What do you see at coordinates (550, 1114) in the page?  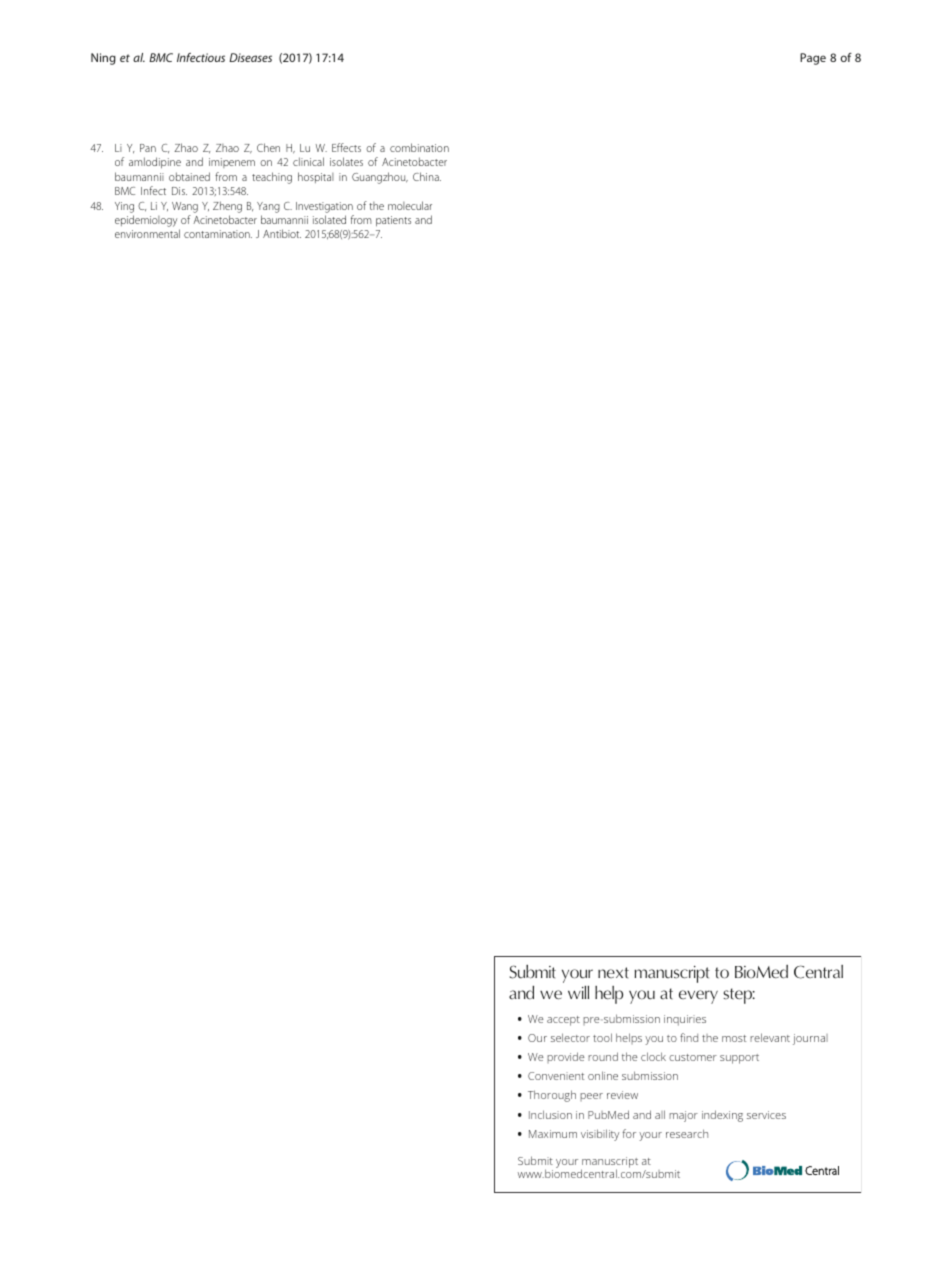 I see `Inclusion` at bounding box center [550, 1114].
